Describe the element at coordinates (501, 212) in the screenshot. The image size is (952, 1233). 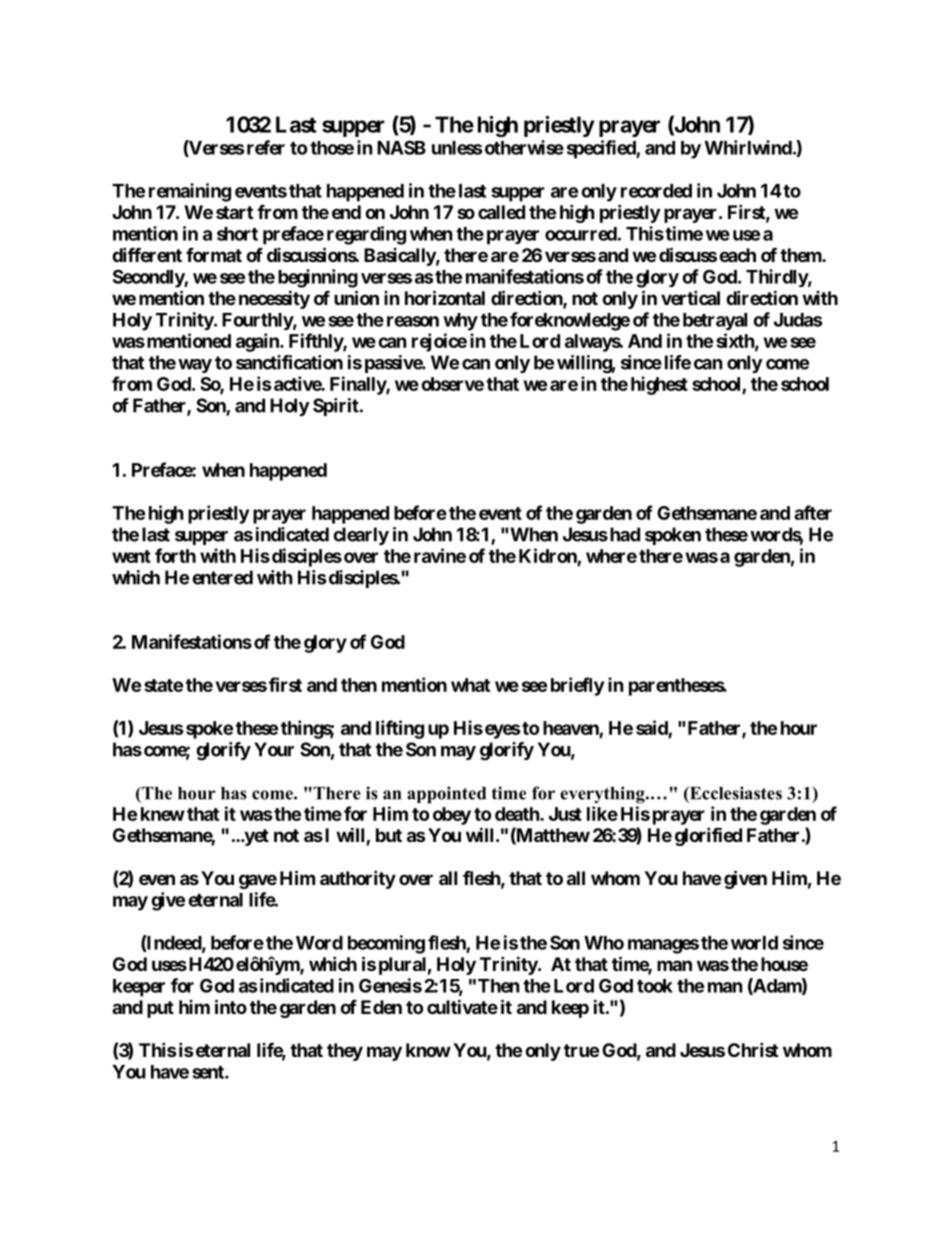
I see `called` at that location.
